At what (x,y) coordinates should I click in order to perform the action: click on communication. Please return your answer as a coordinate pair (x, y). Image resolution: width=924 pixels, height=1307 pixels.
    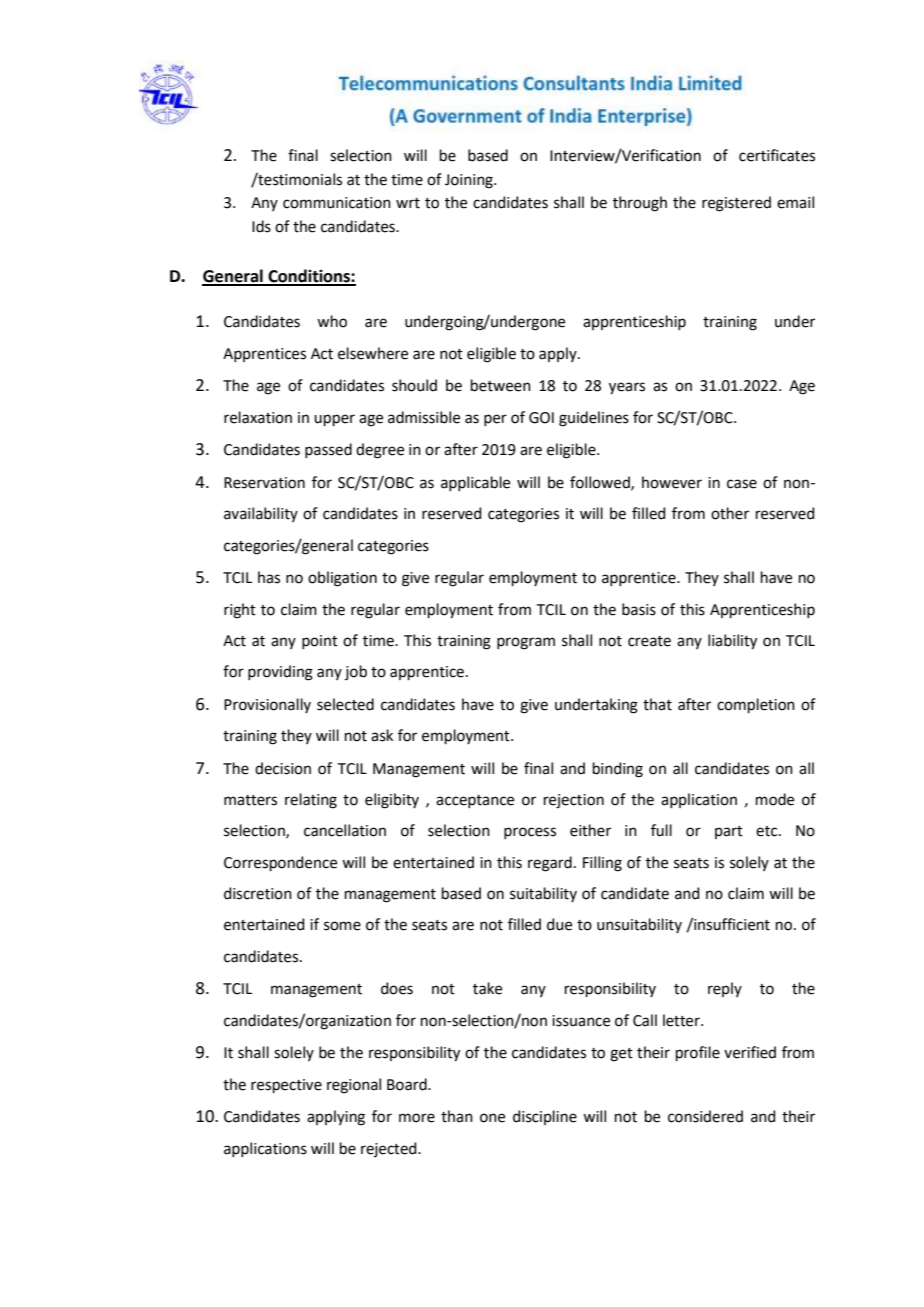
    Looking at the image, I should click on (337, 203).
